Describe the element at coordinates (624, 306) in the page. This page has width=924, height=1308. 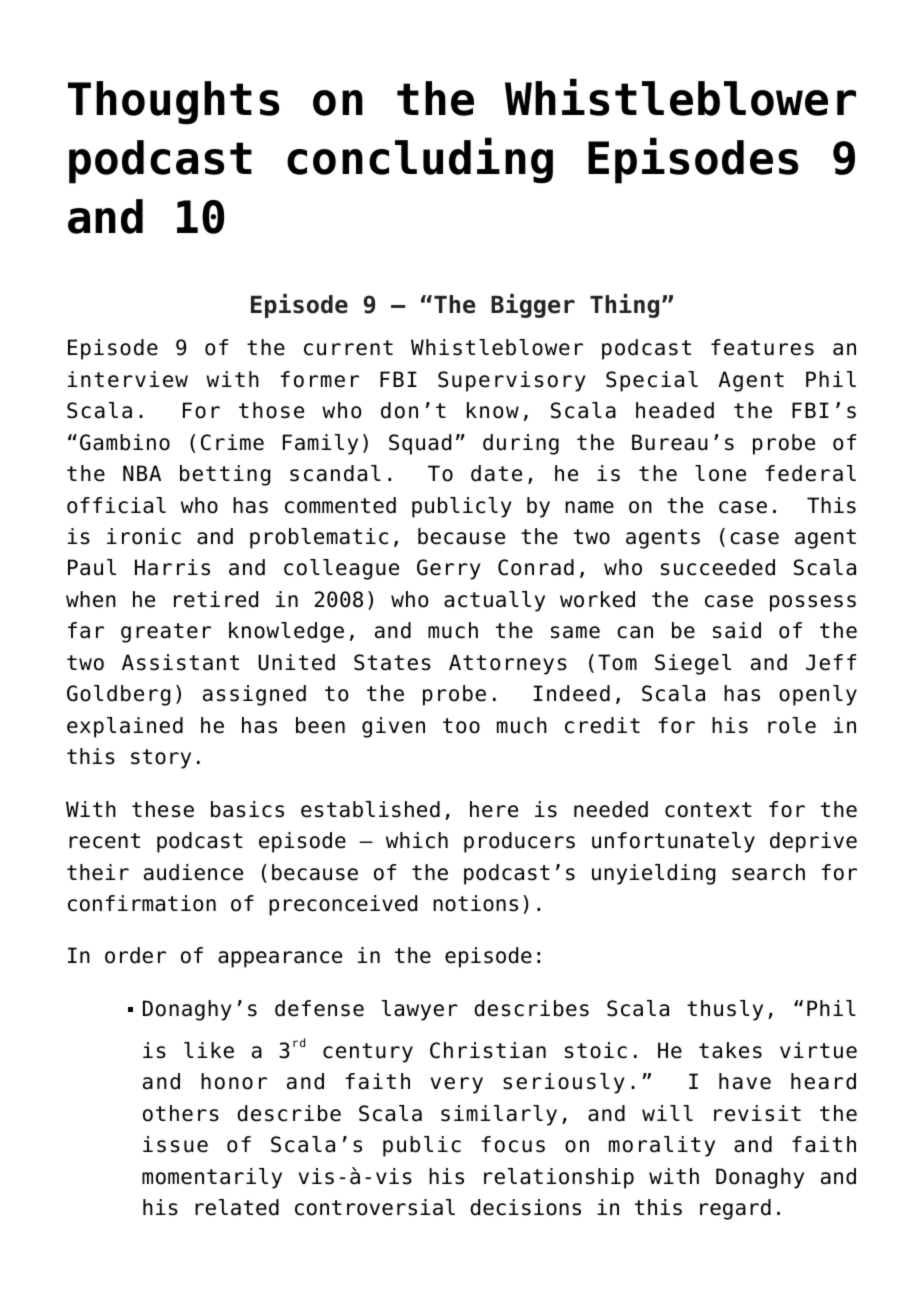
I see `Thing` at that location.
